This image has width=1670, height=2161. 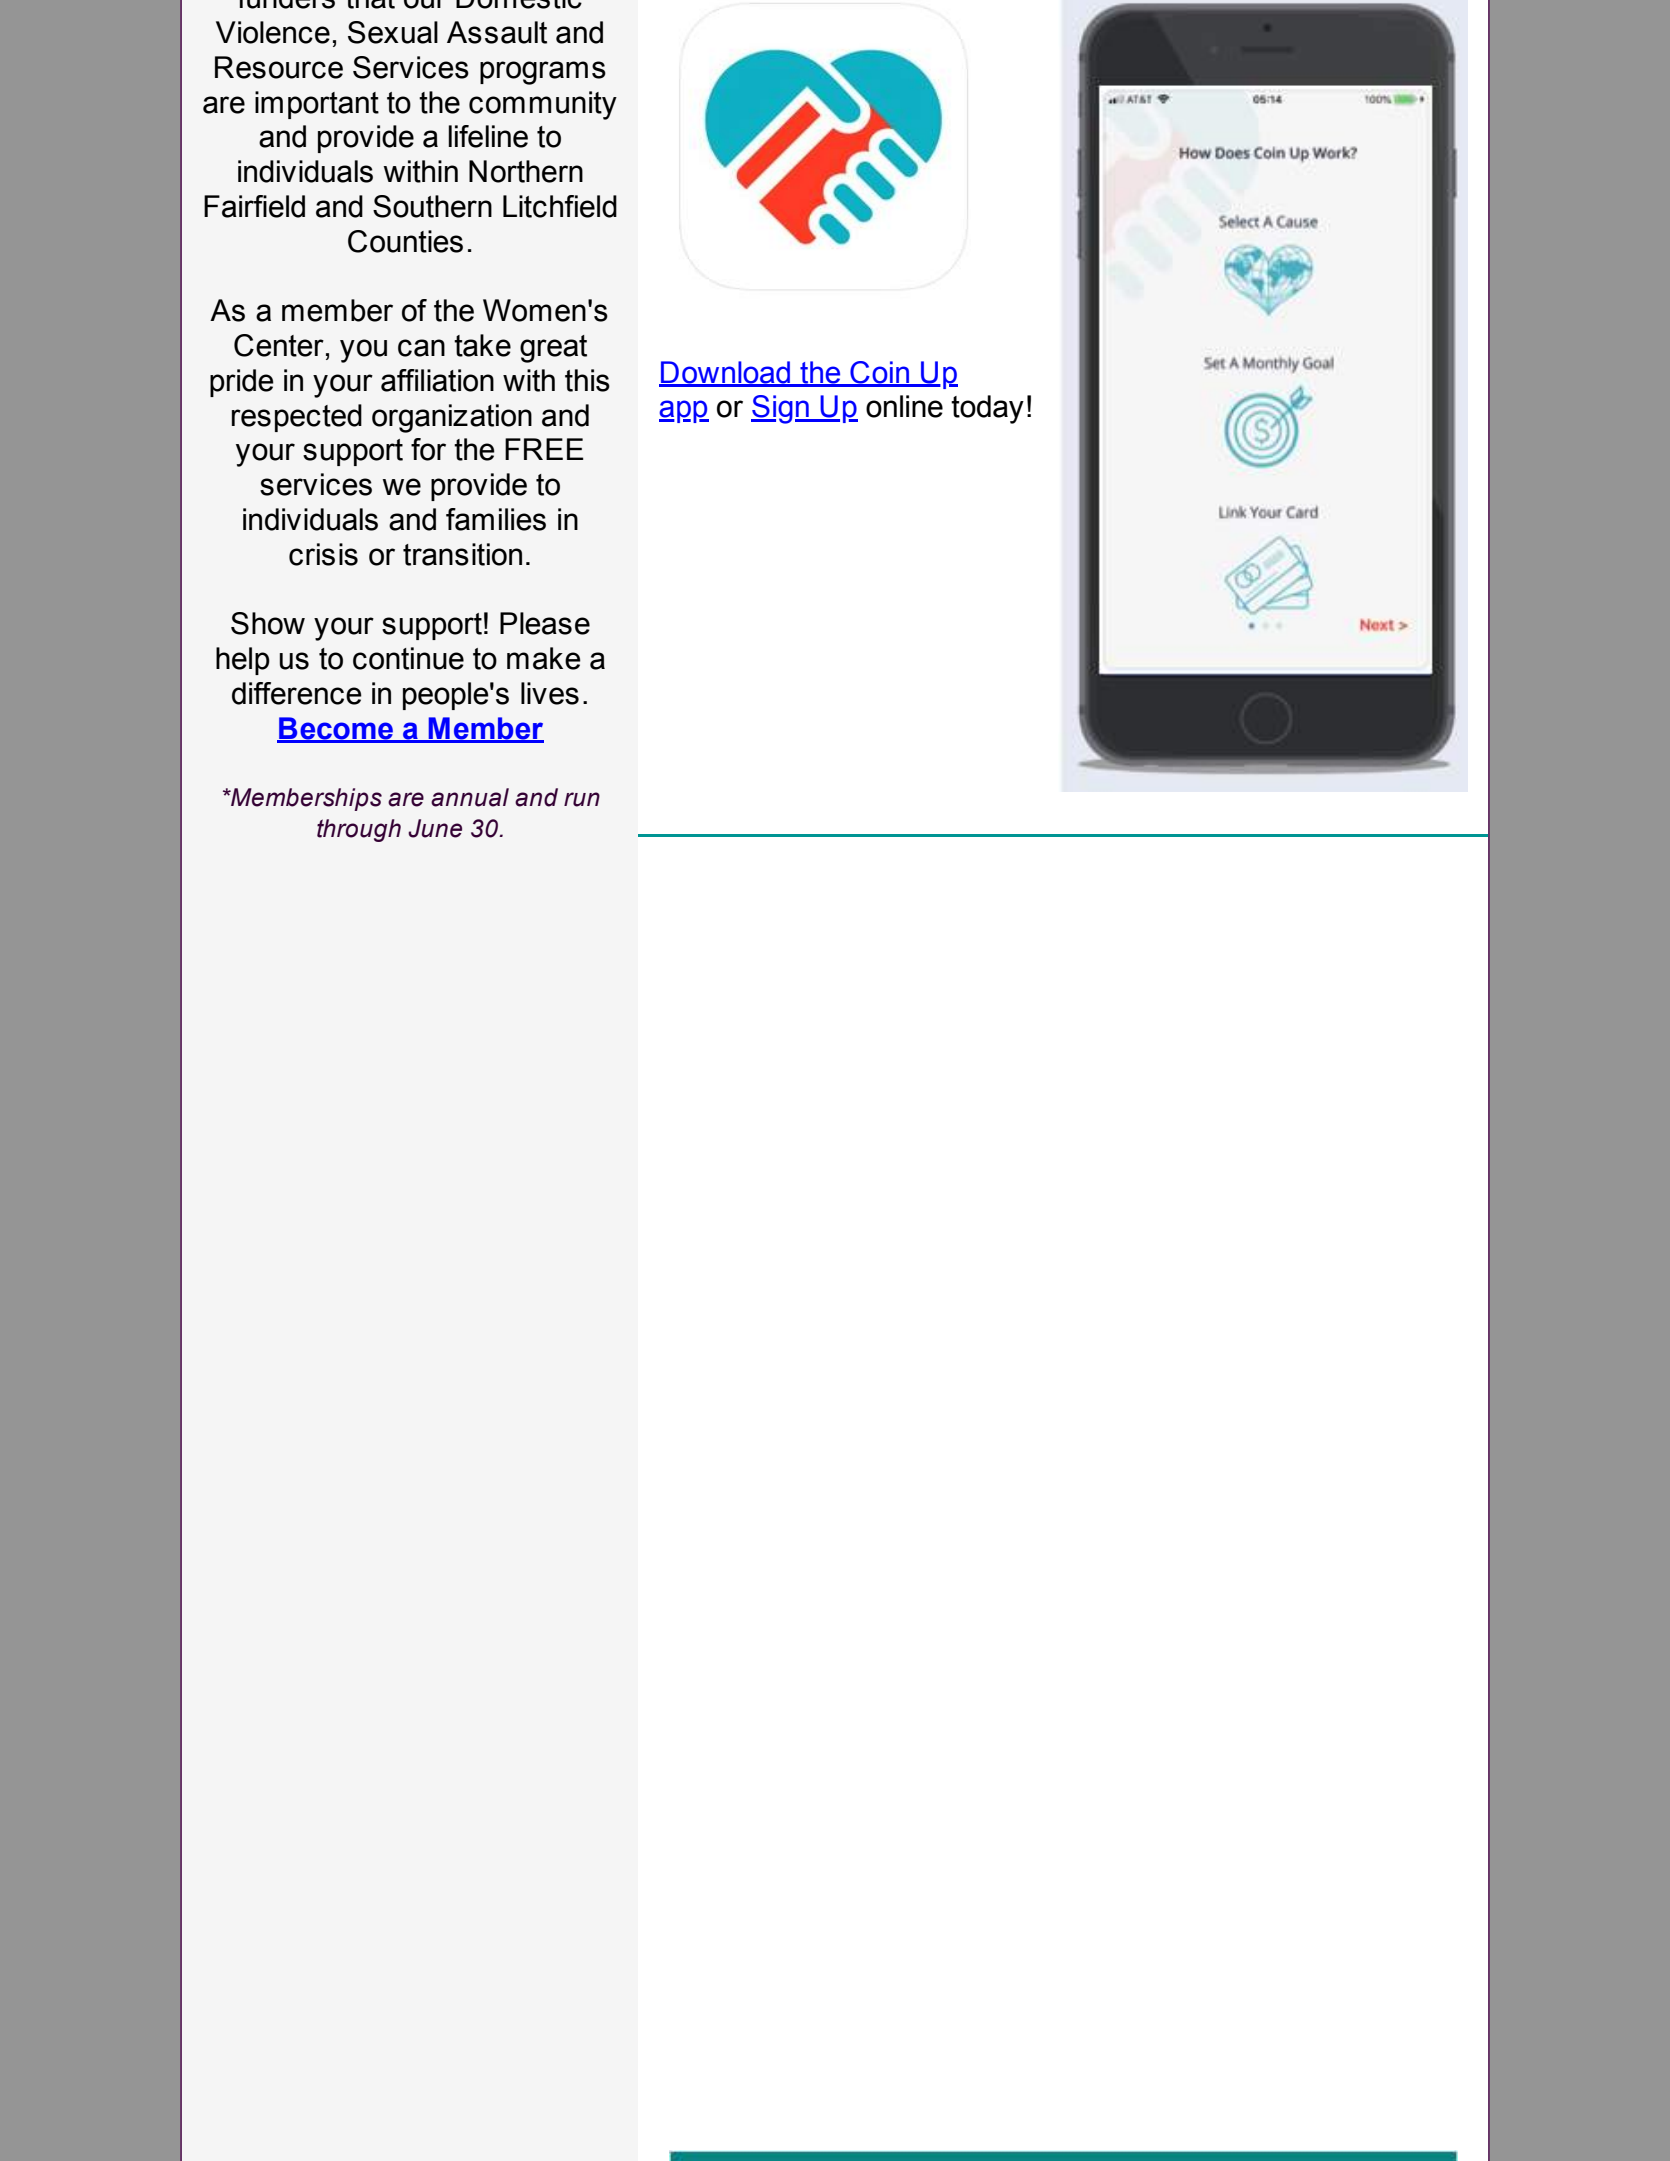 I want to click on community, so click(x=543, y=105).
